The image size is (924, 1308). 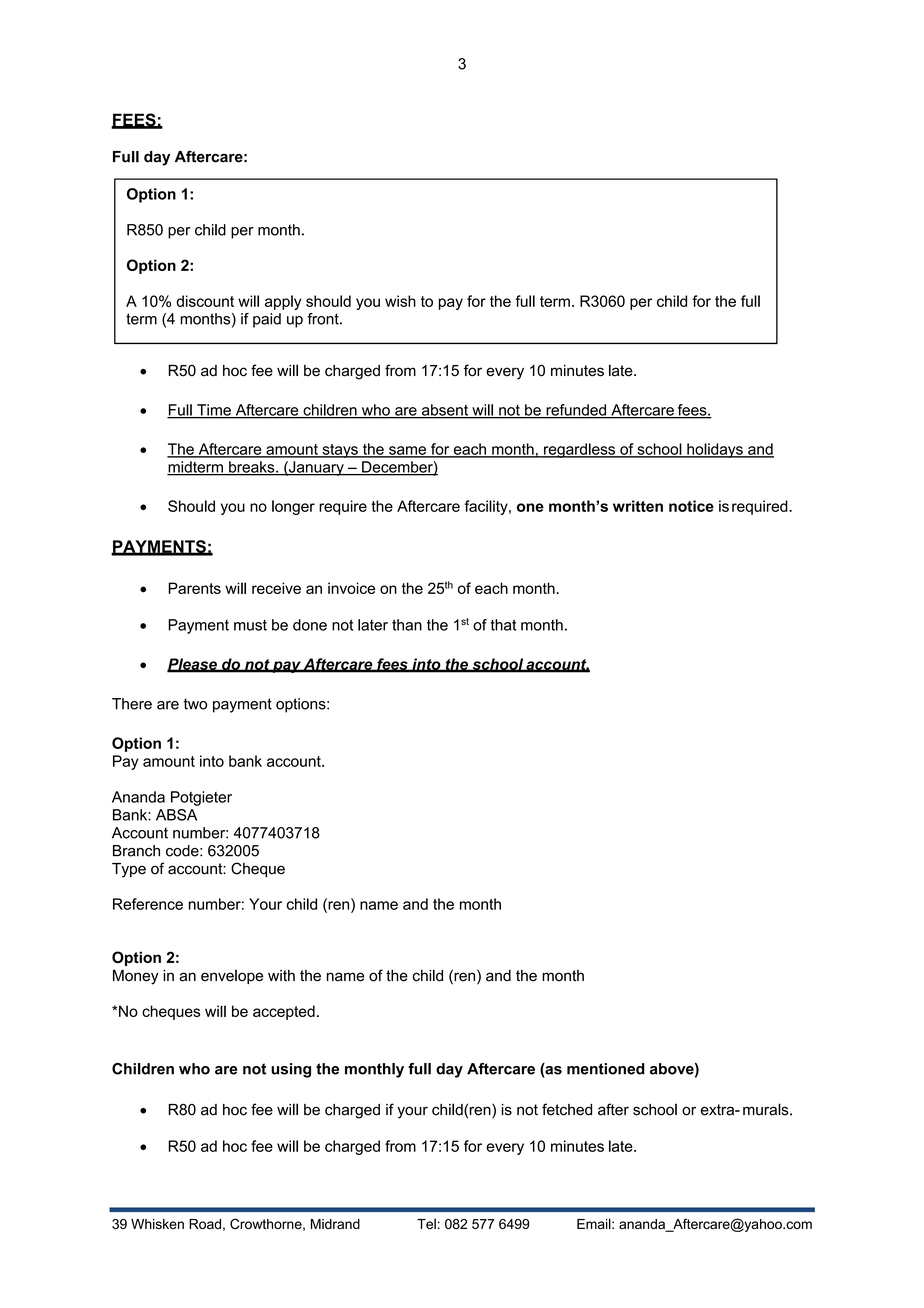 I want to click on discount, so click(x=205, y=301).
